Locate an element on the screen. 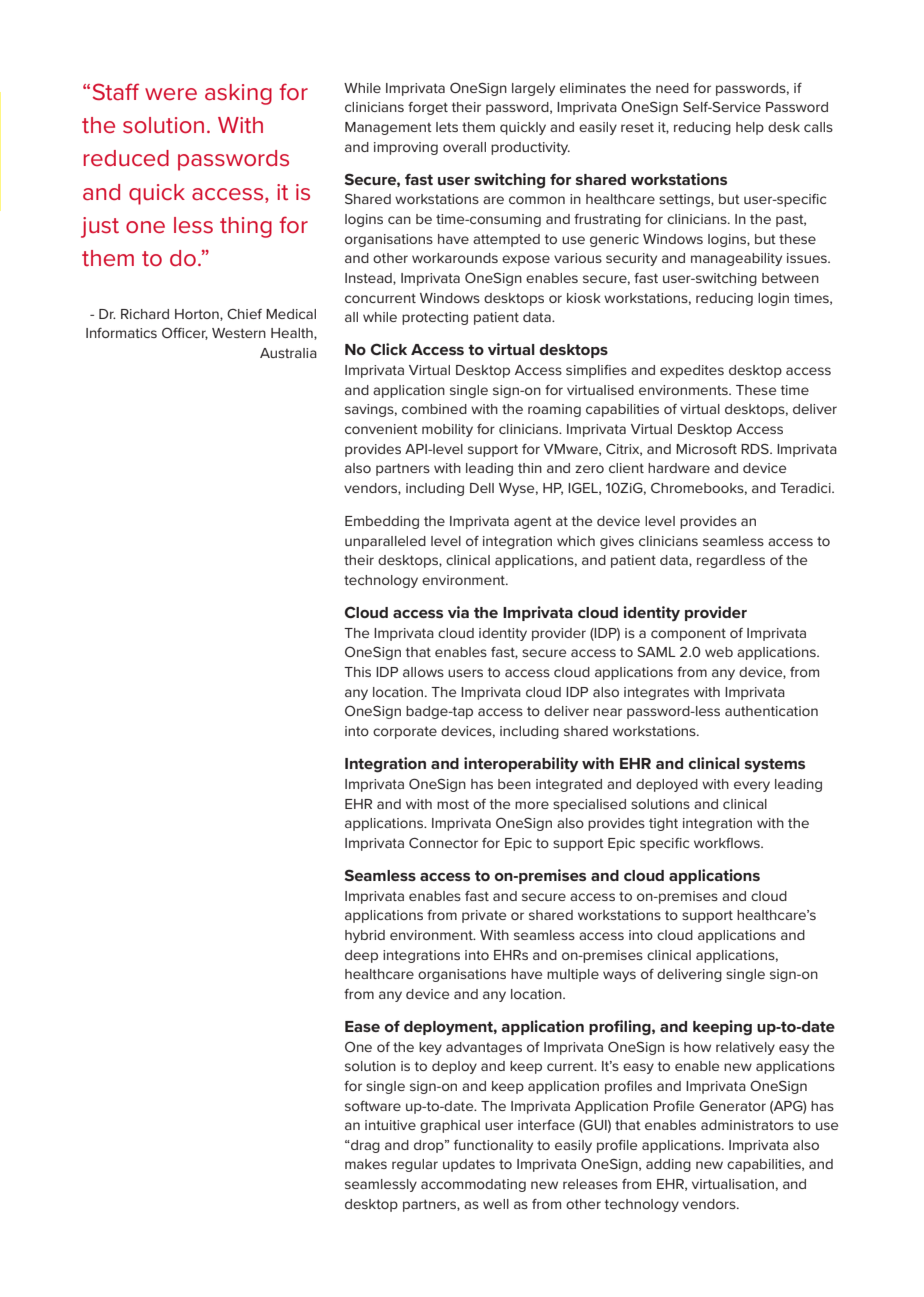  makes is located at coordinates (366, 1164).
